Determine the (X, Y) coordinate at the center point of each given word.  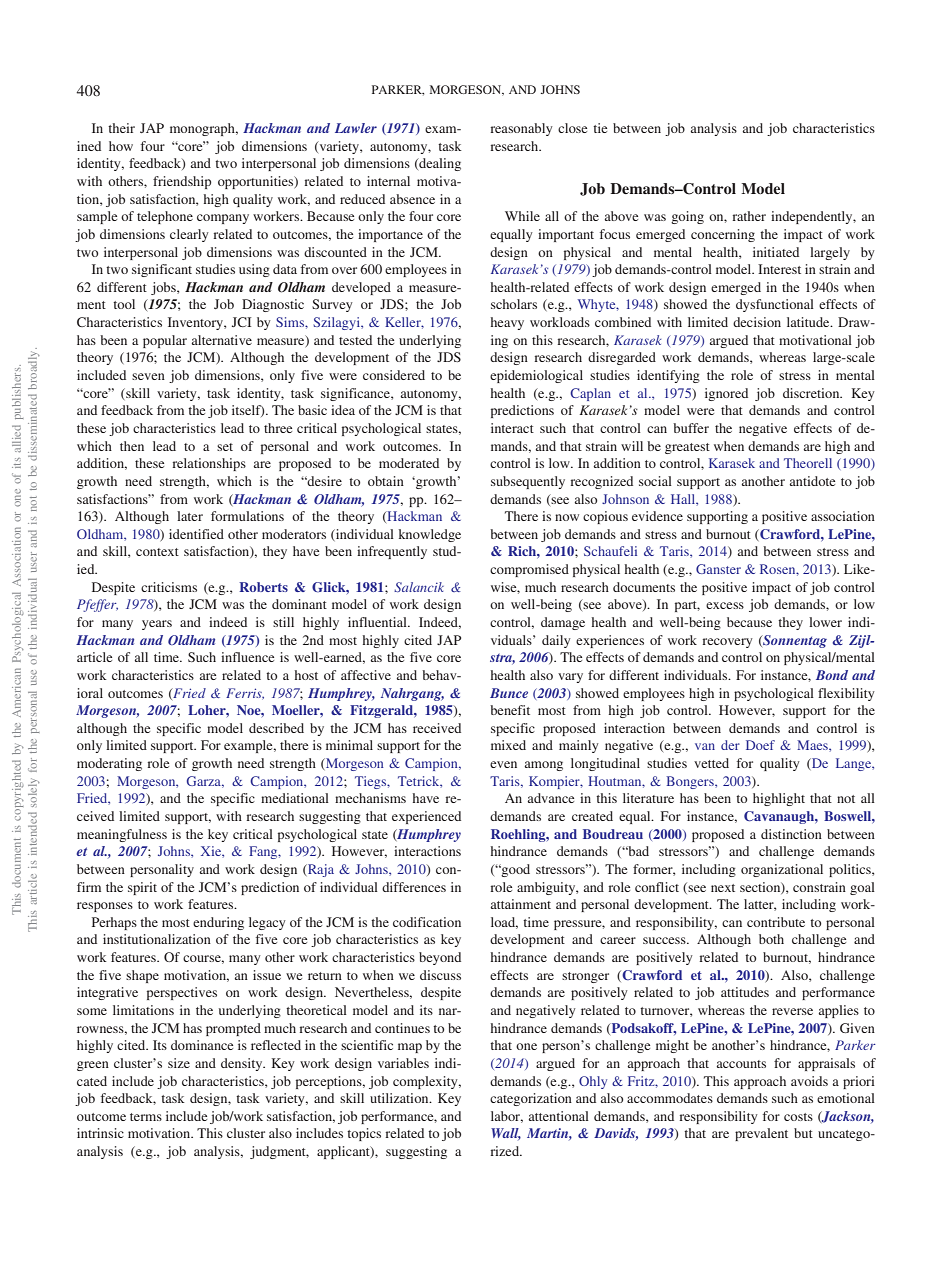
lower (825, 622)
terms (146, 1117)
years (157, 625)
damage (563, 623)
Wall (506, 1134)
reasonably (521, 129)
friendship (182, 182)
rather (749, 216)
